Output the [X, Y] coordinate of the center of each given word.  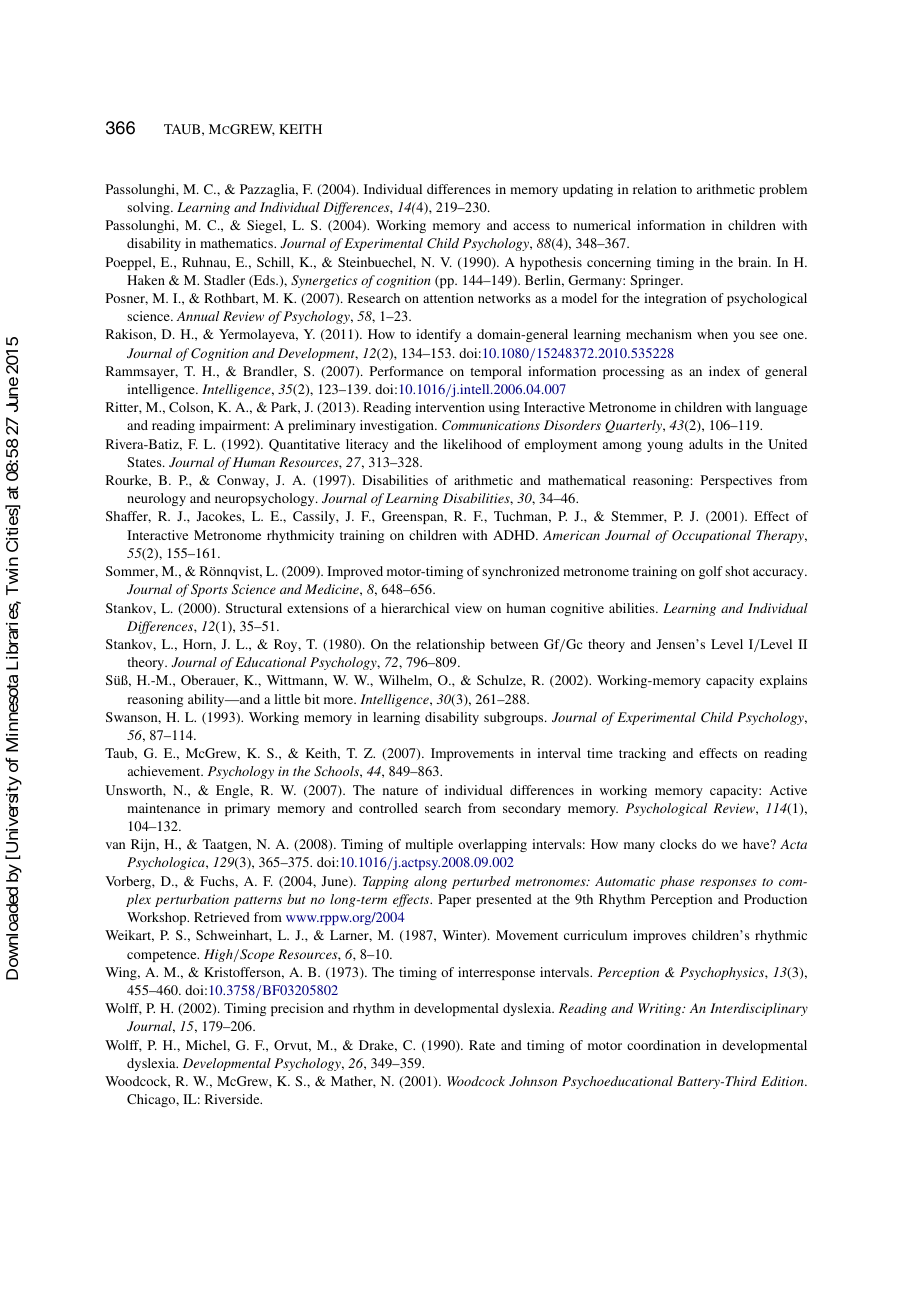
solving [149, 208]
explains [783, 681]
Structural [254, 608]
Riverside [233, 1099]
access [531, 226]
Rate [482, 1045]
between [514, 644]
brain [754, 262]
